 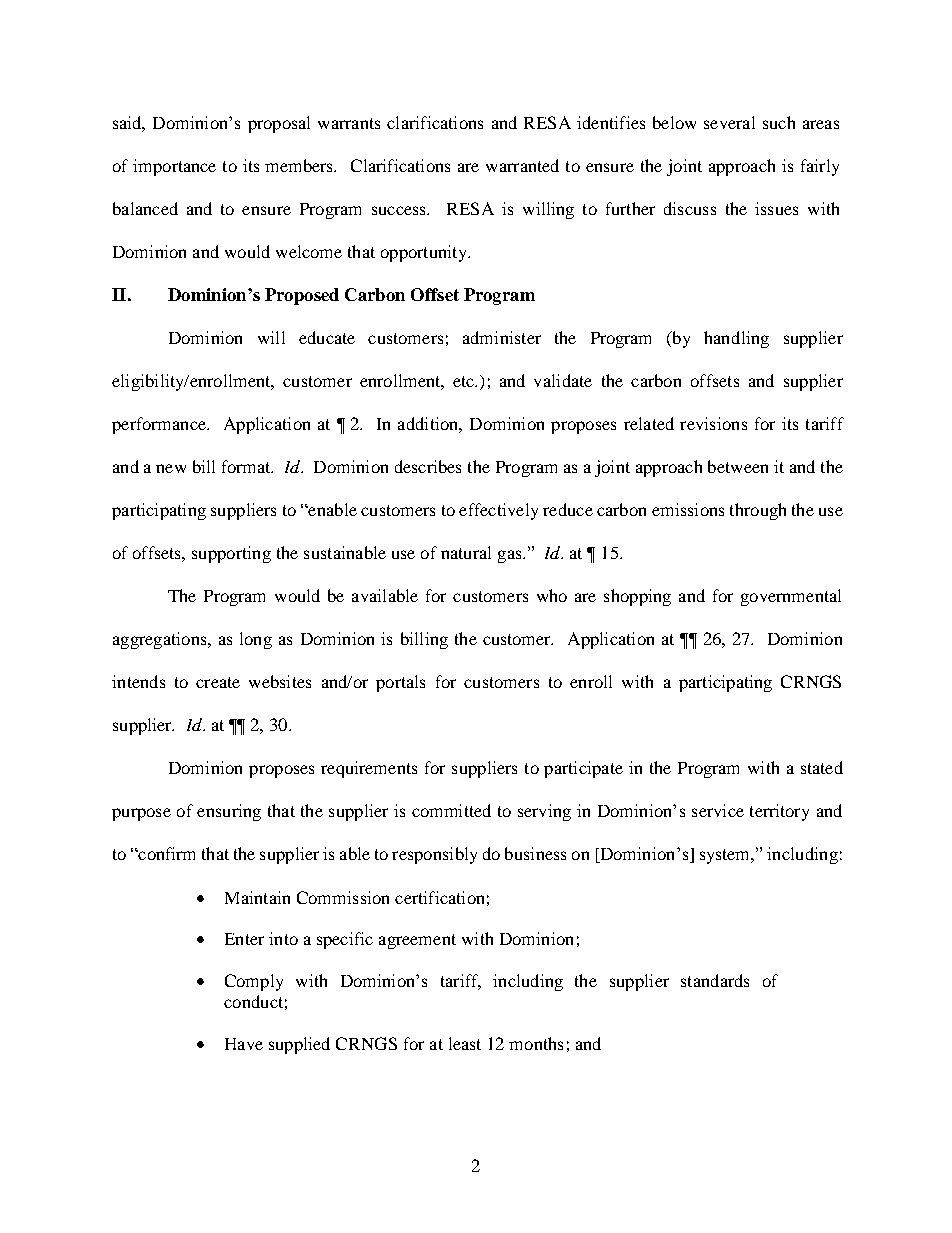 I want to click on natural, so click(x=466, y=552).
